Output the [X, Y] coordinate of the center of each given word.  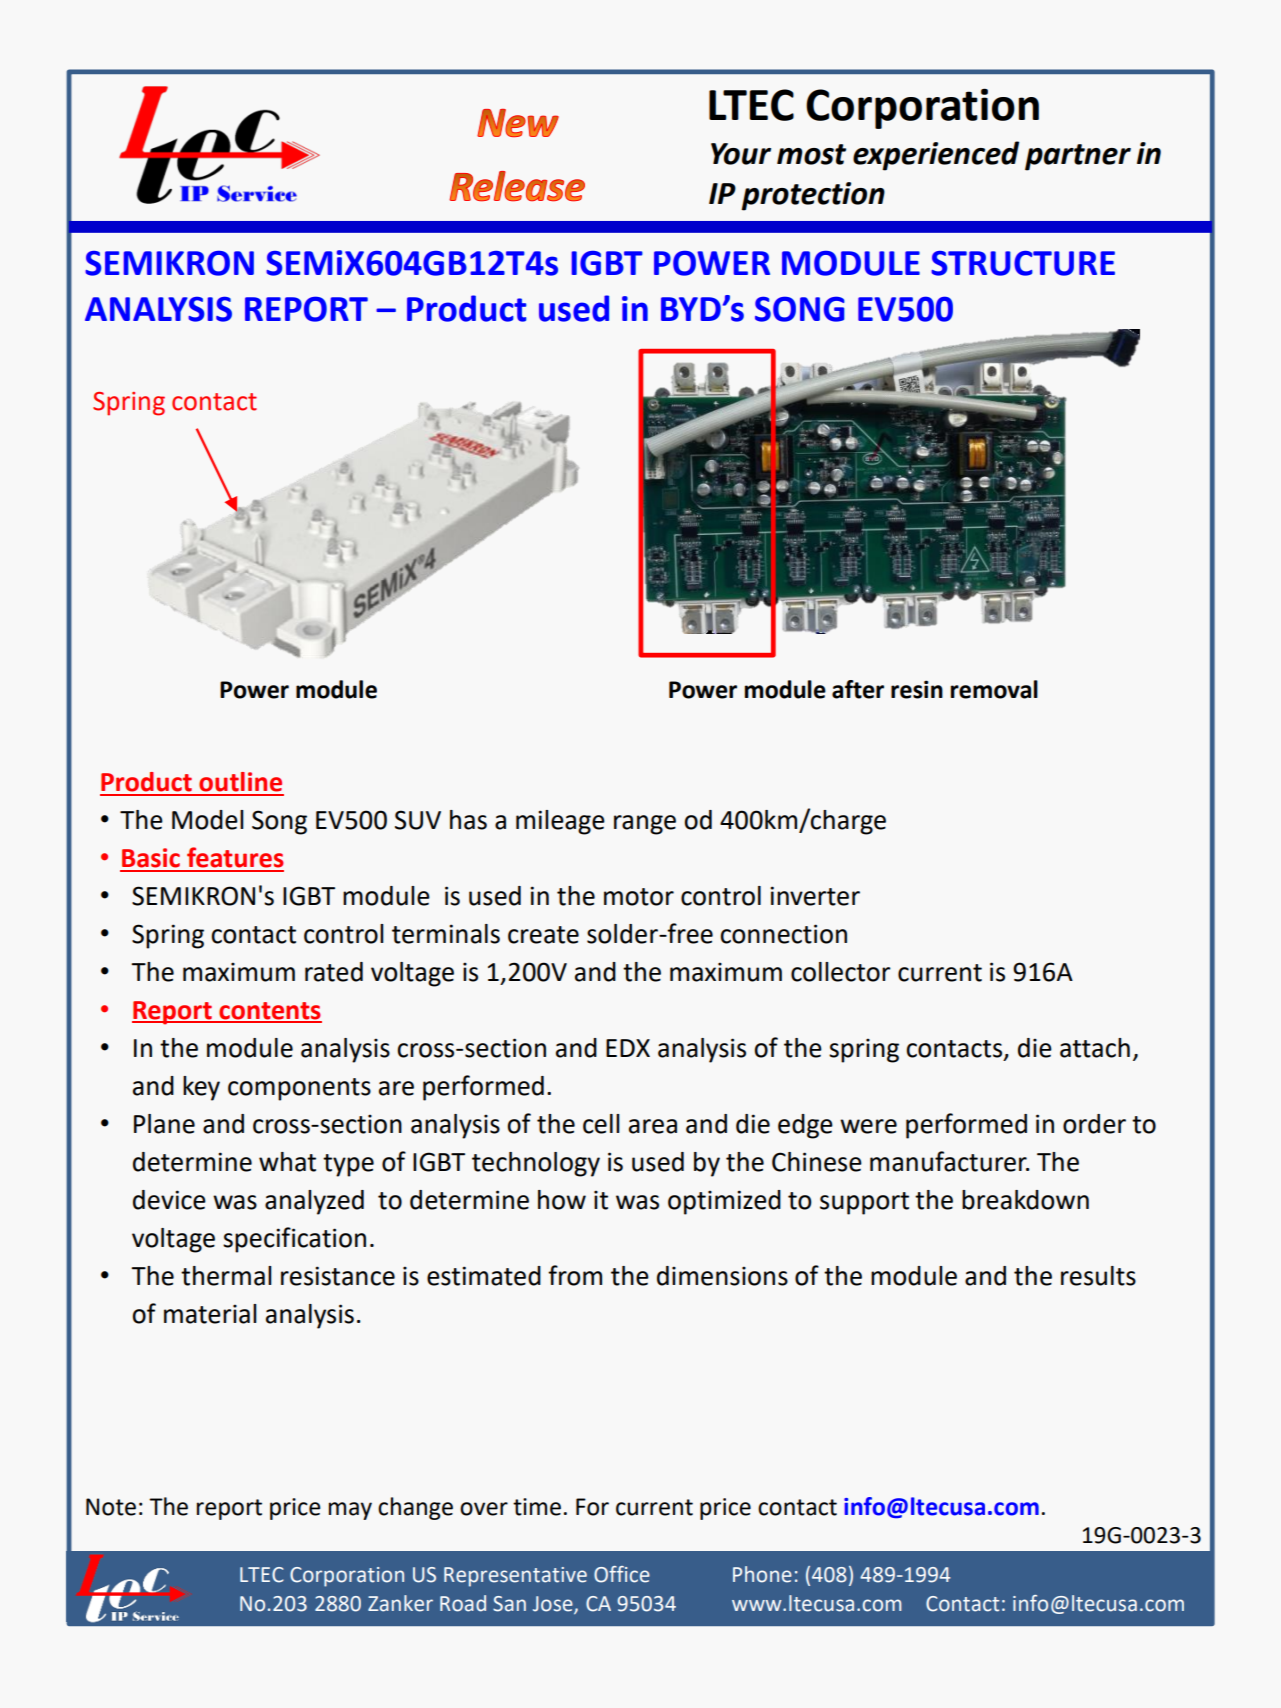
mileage [560, 822]
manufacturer [949, 1161]
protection [813, 196]
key [201, 1088]
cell [601, 1124]
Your [741, 154]
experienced [936, 156]
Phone [762, 1574]
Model [208, 820]
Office [622, 1574]
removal [994, 689]
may [350, 1511]
